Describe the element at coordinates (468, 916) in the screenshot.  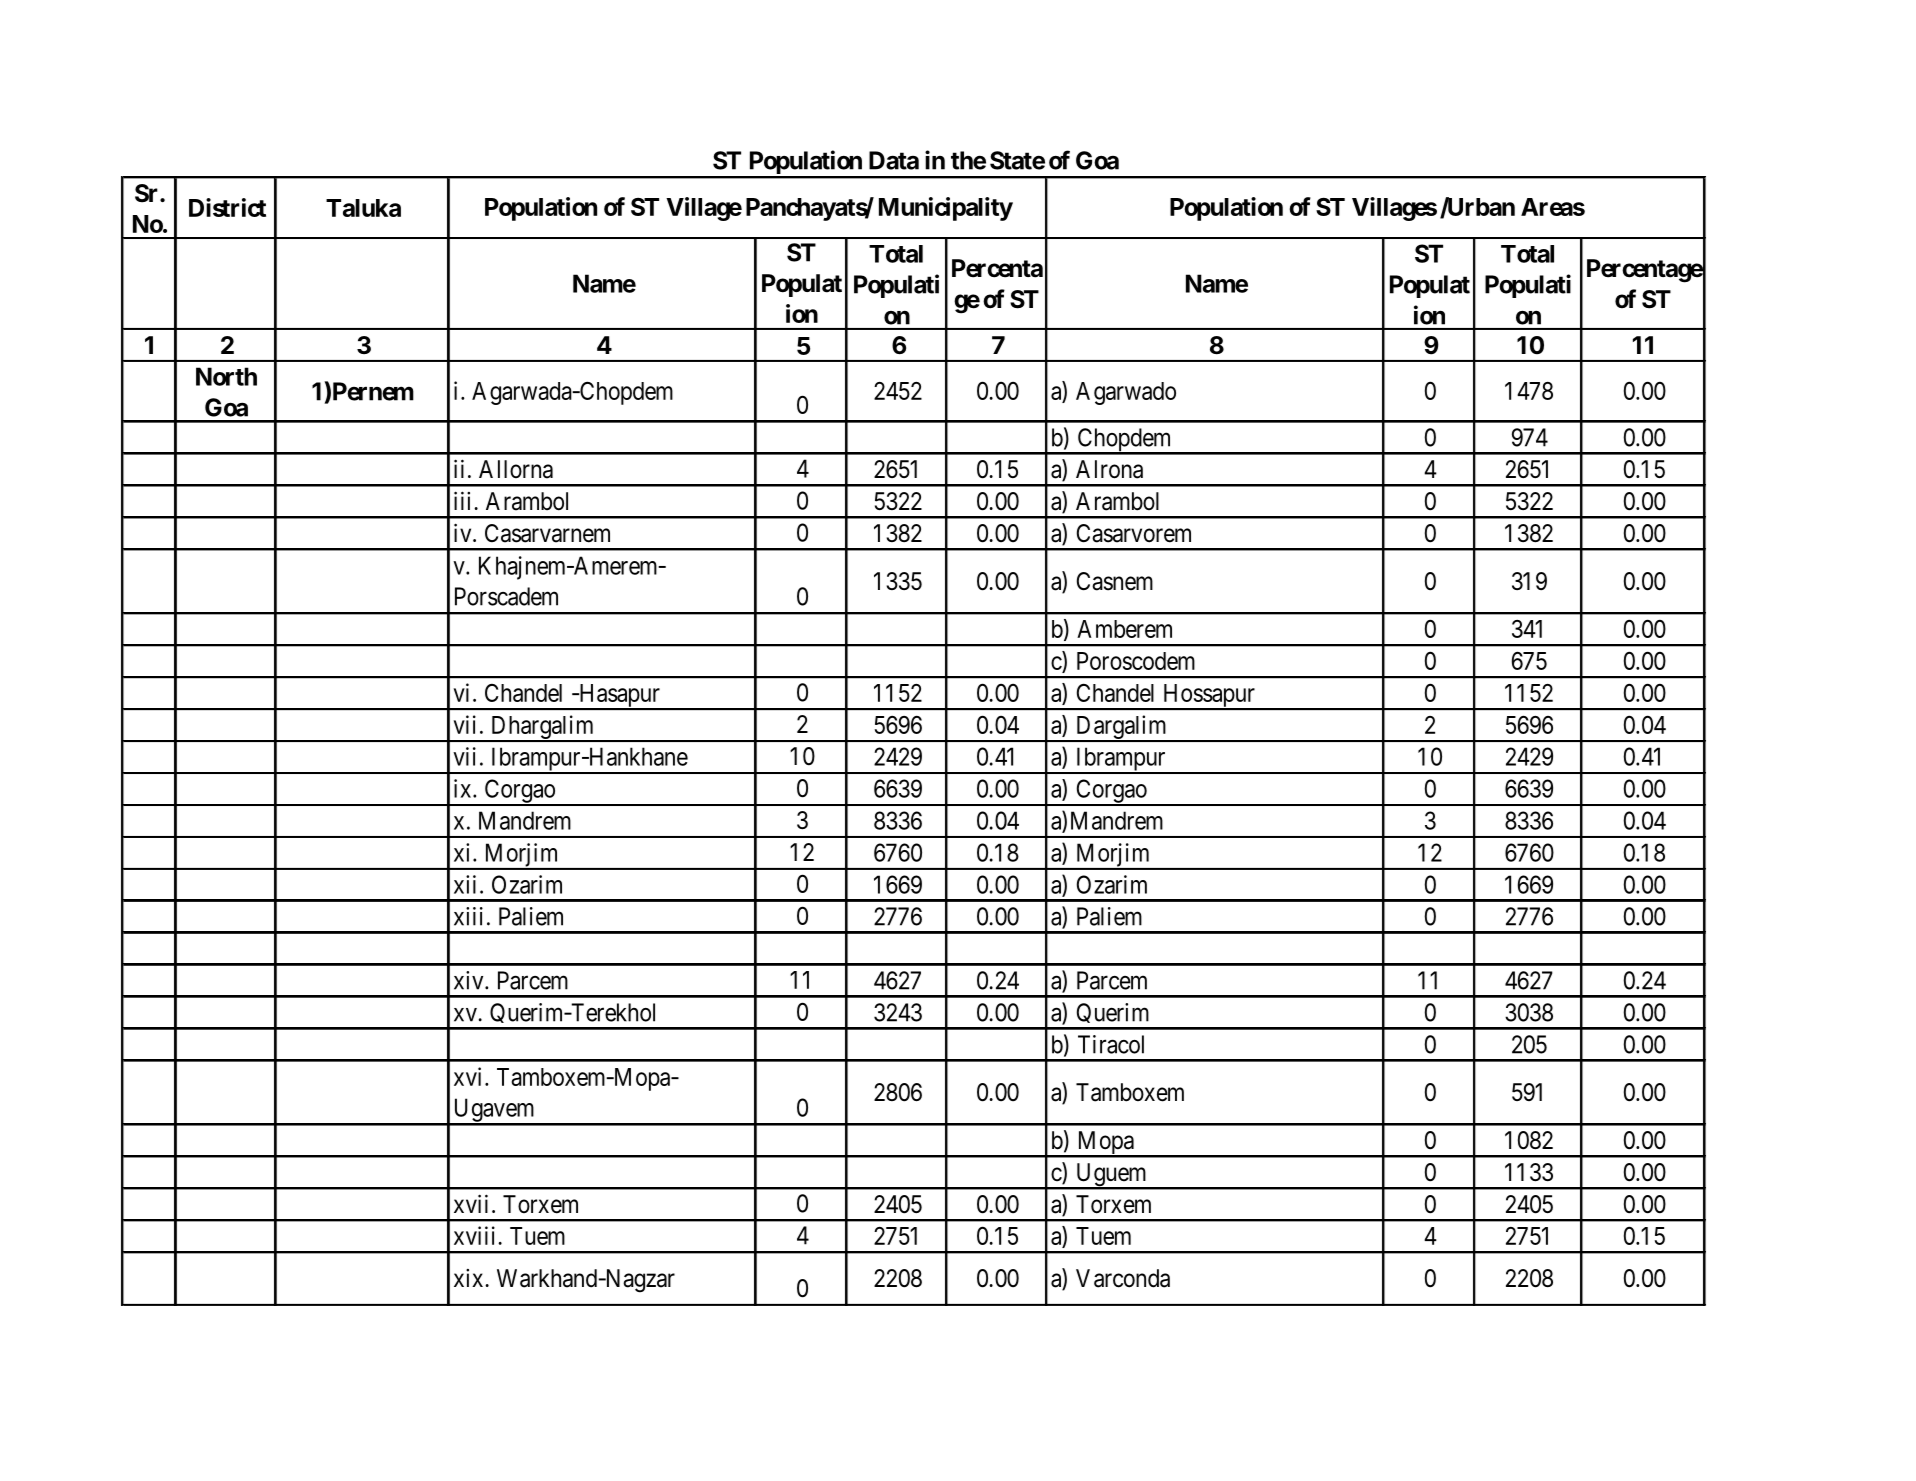
I see `xiii` at that location.
